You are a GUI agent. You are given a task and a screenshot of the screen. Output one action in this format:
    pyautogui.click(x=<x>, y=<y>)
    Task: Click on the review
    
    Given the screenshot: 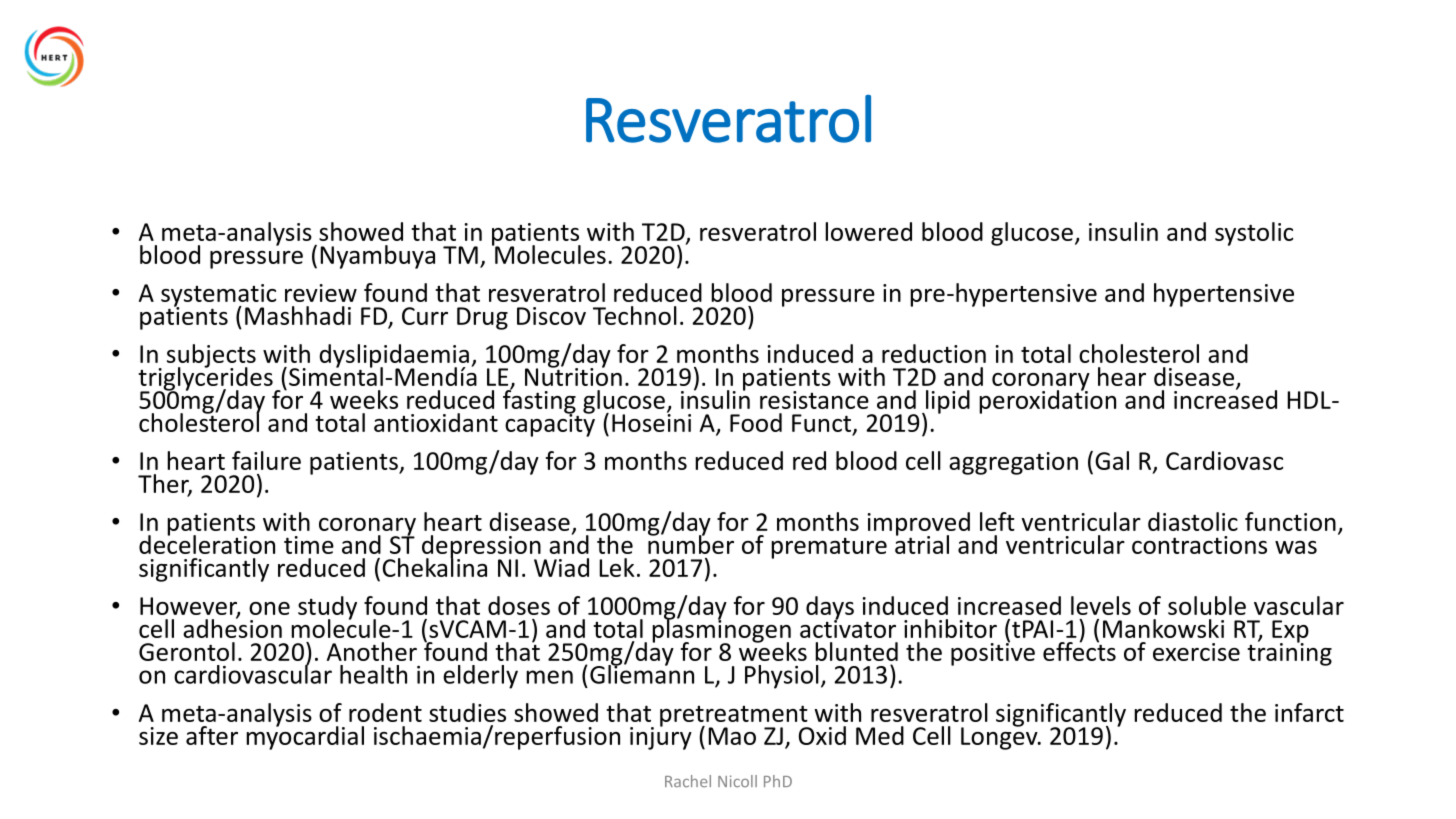 What is the action you would take?
    pyautogui.click(x=321, y=293)
